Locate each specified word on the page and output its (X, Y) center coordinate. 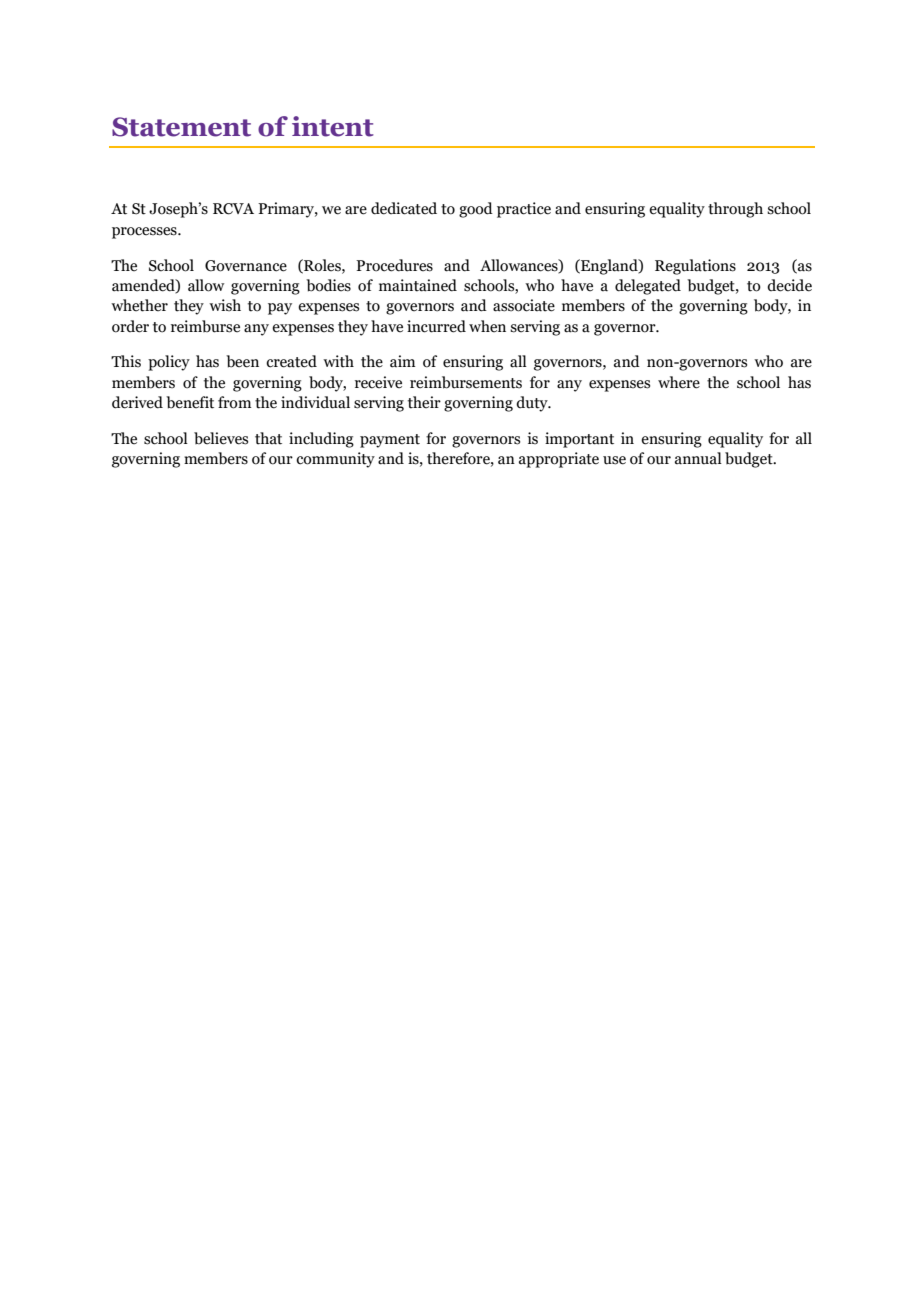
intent (333, 126)
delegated (648, 287)
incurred (436, 326)
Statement (181, 127)
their (424, 402)
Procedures (394, 265)
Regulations (695, 267)
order (130, 326)
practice (524, 210)
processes (145, 233)
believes (221, 438)
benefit (190, 402)
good (476, 210)
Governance (246, 266)
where (679, 382)
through (735, 210)
